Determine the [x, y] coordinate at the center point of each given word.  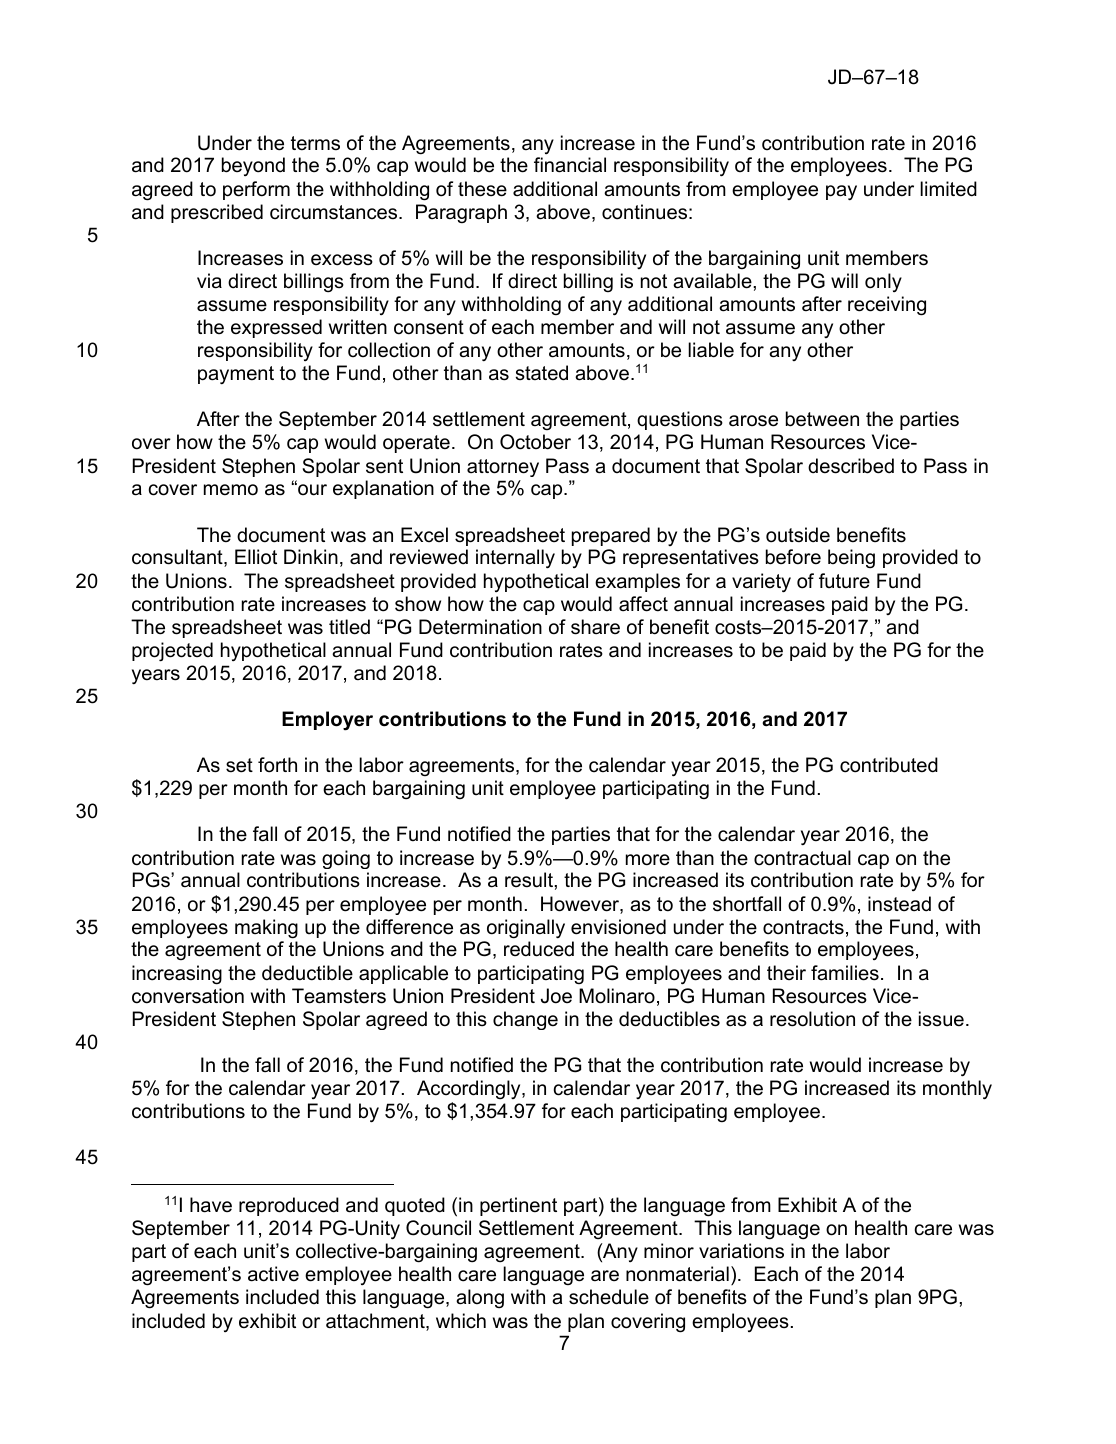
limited [948, 189]
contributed [889, 765]
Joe [556, 996]
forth [277, 765]
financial [570, 165]
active [273, 1274]
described [851, 466]
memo [231, 490]
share [595, 627]
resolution [812, 1019]
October [535, 442]
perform [256, 190]
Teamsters [339, 996]
